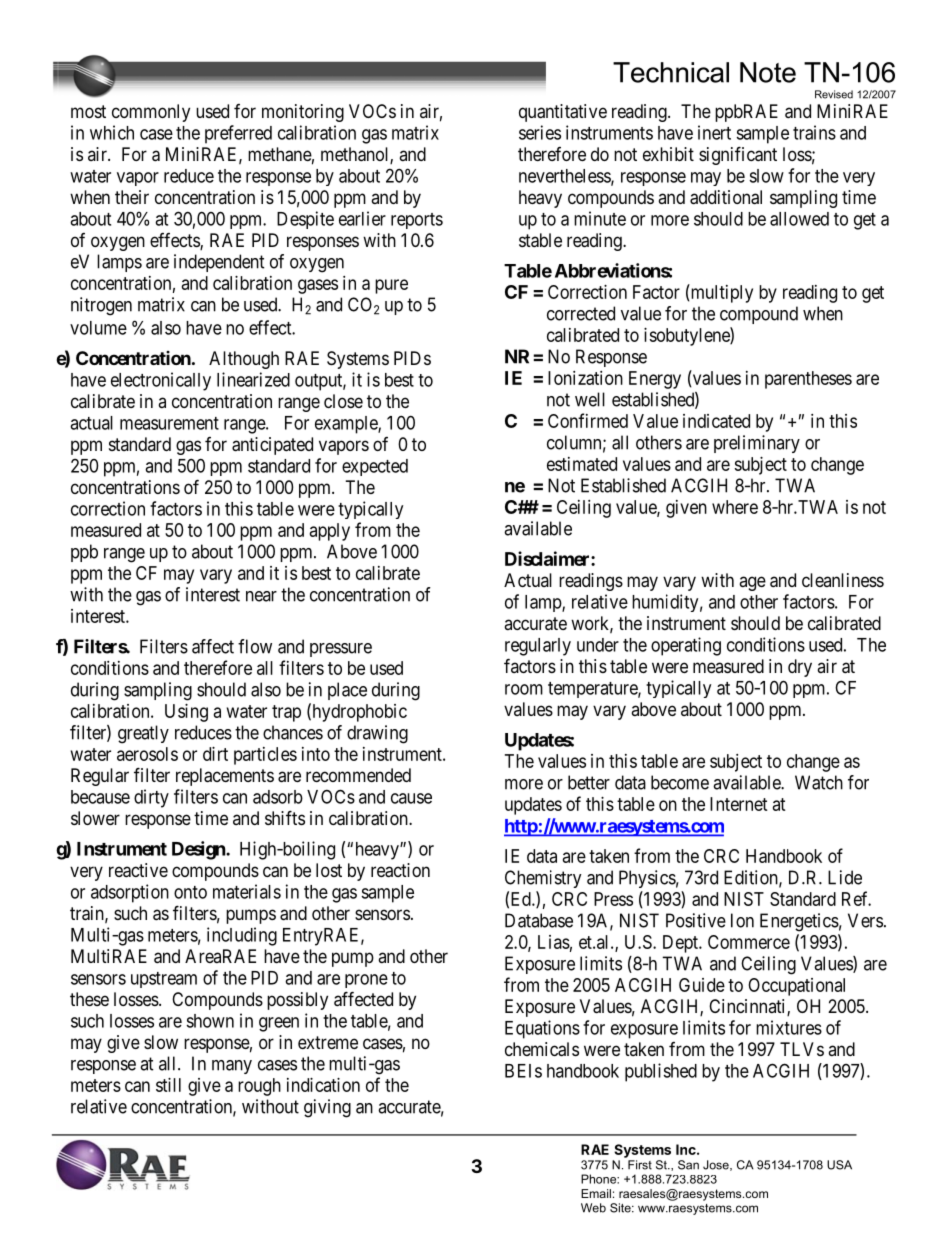 This screenshot has height=1233, width=952. What do you see at coordinates (168, 1085) in the screenshot?
I see `still` at bounding box center [168, 1085].
